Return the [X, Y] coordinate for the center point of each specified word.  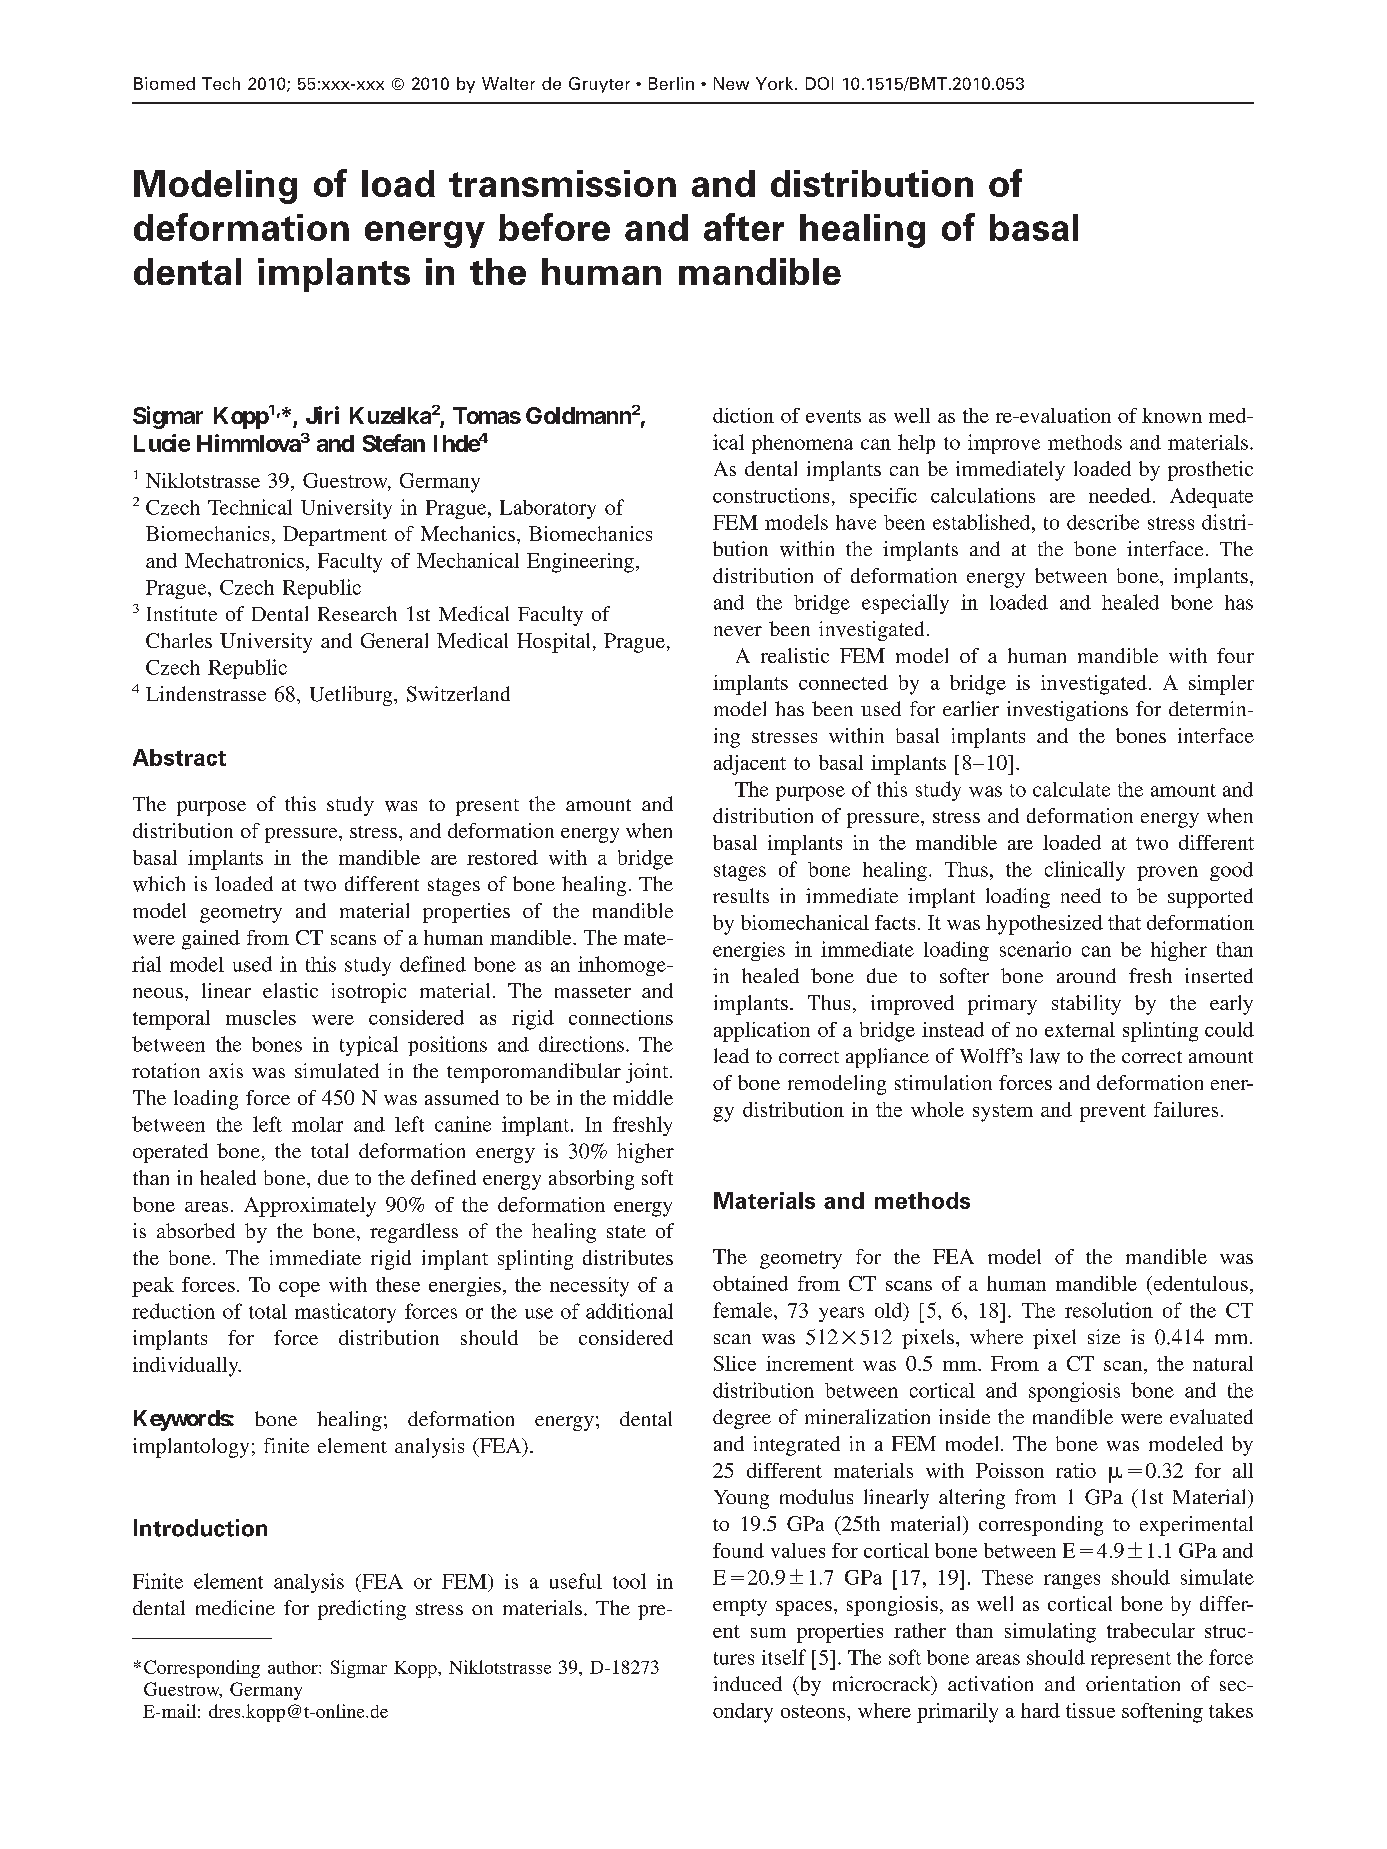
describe [1103, 522]
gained [211, 940]
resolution [1109, 1310]
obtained [750, 1283]
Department [335, 536]
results [741, 895]
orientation [1133, 1683]
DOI [819, 83]
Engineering [580, 563]
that [1124, 922]
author [294, 1667]
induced [747, 1683]
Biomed [164, 83]
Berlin [671, 83]
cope [299, 1289]
